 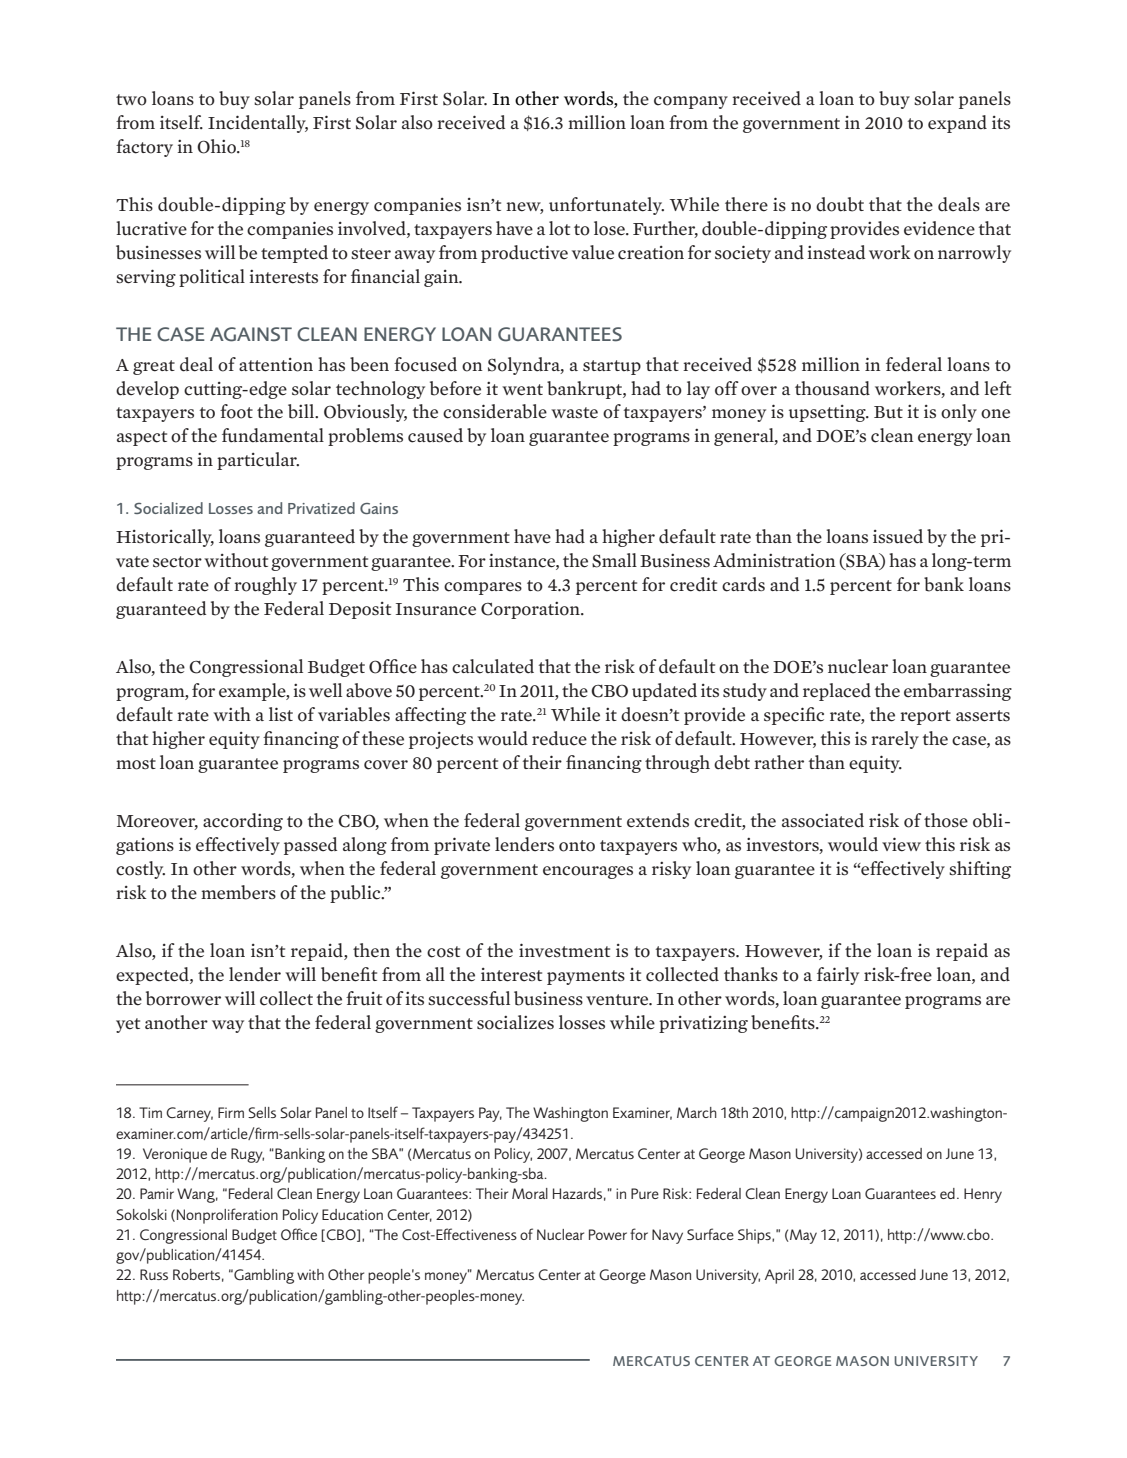 What do you see at coordinates (606, 206) in the screenshot?
I see `unfortunately` at bounding box center [606, 206].
